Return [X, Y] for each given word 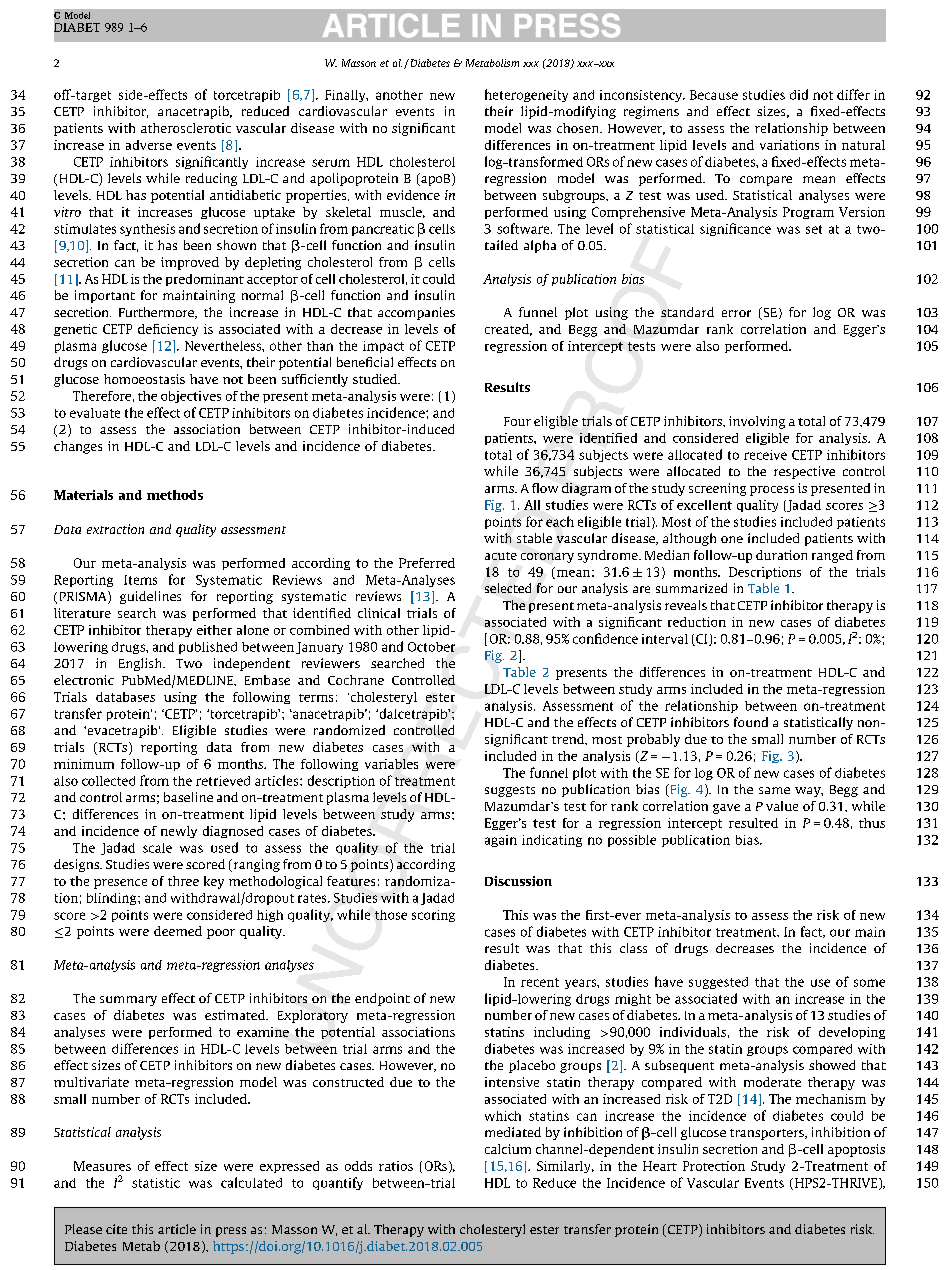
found [751, 722]
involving [757, 422]
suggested [718, 983]
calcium [508, 1149]
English [141, 664]
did [799, 94]
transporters [768, 1134]
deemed [178, 931]
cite [116, 1229]
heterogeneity [526, 95]
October [431, 647]
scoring [433, 916]
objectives [191, 397]
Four [517, 421]
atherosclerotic [186, 128]
